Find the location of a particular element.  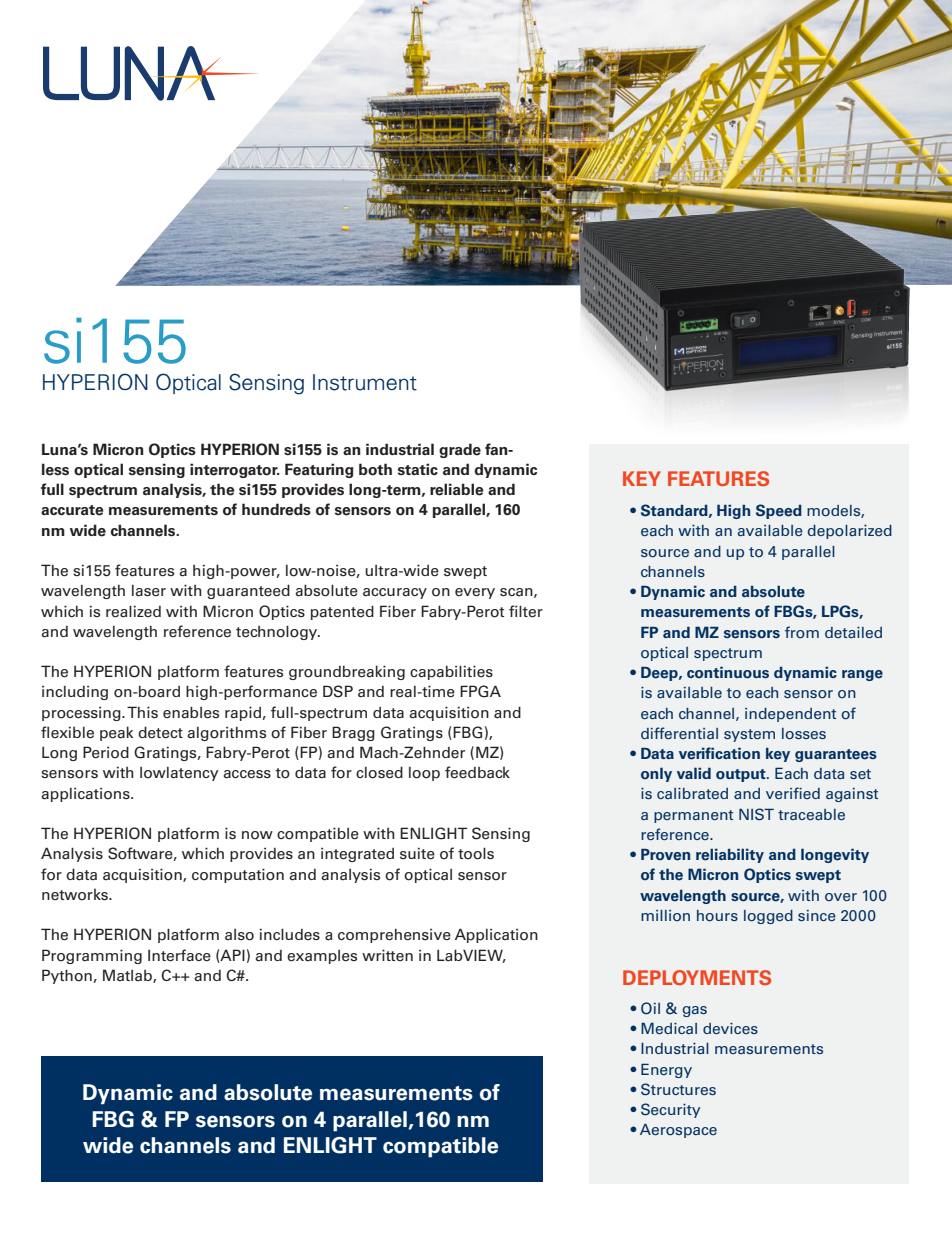

interrogator is located at coordinates (235, 470).
